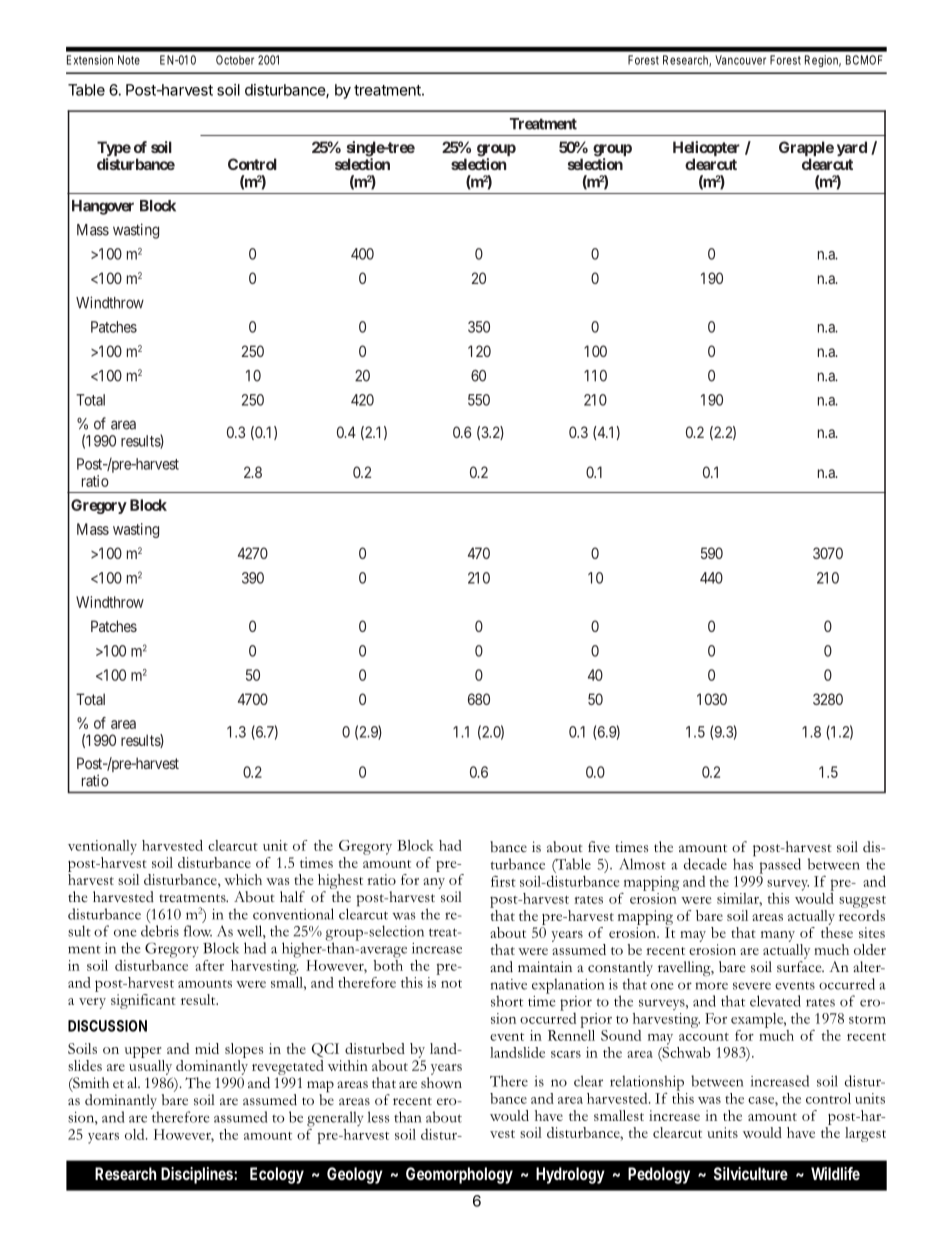 The width and height of the document is (952, 1233). What do you see at coordinates (599, 846) in the document?
I see `five` at bounding box center [599, 846].
